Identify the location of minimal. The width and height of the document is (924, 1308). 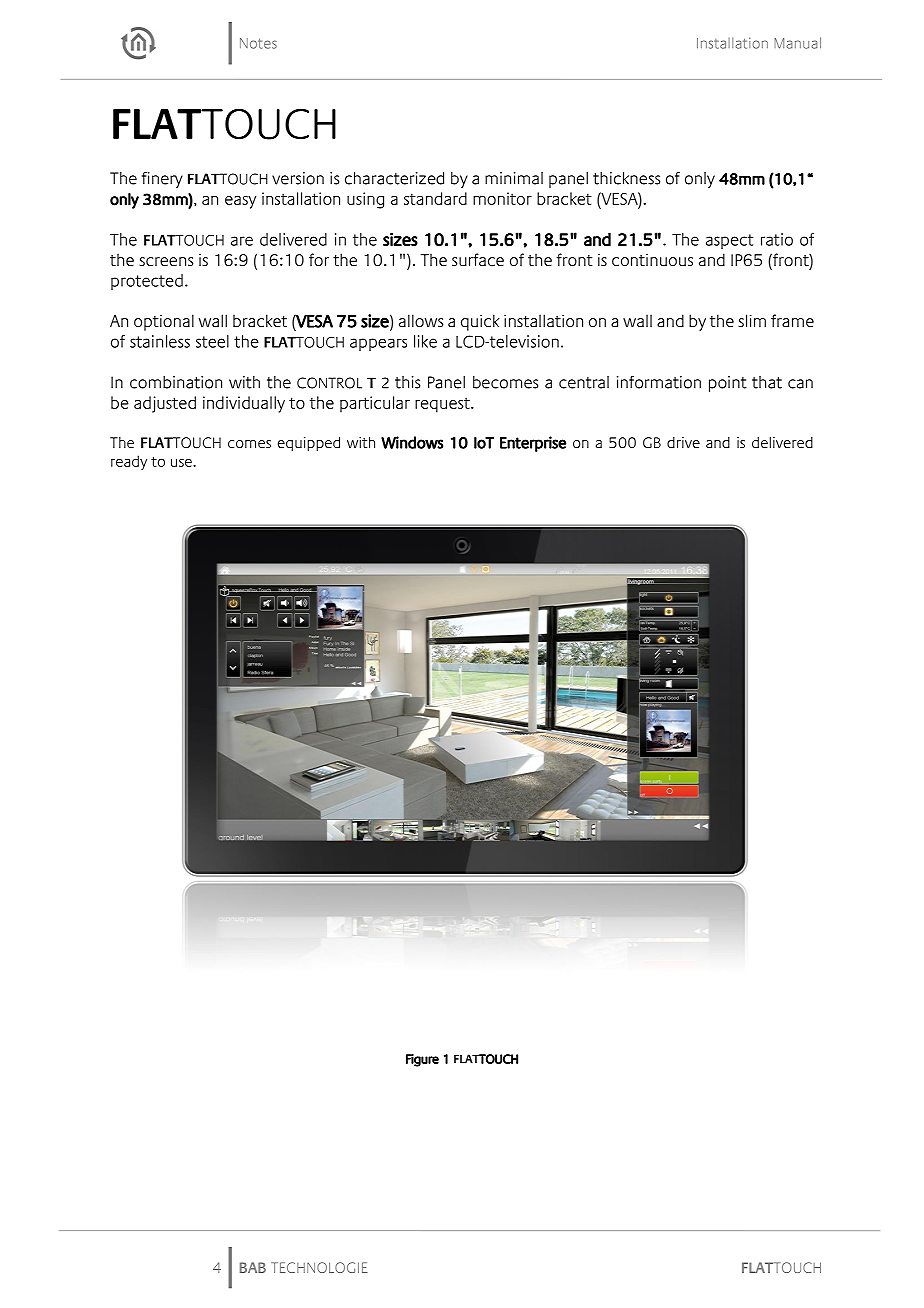
(514, 178).
